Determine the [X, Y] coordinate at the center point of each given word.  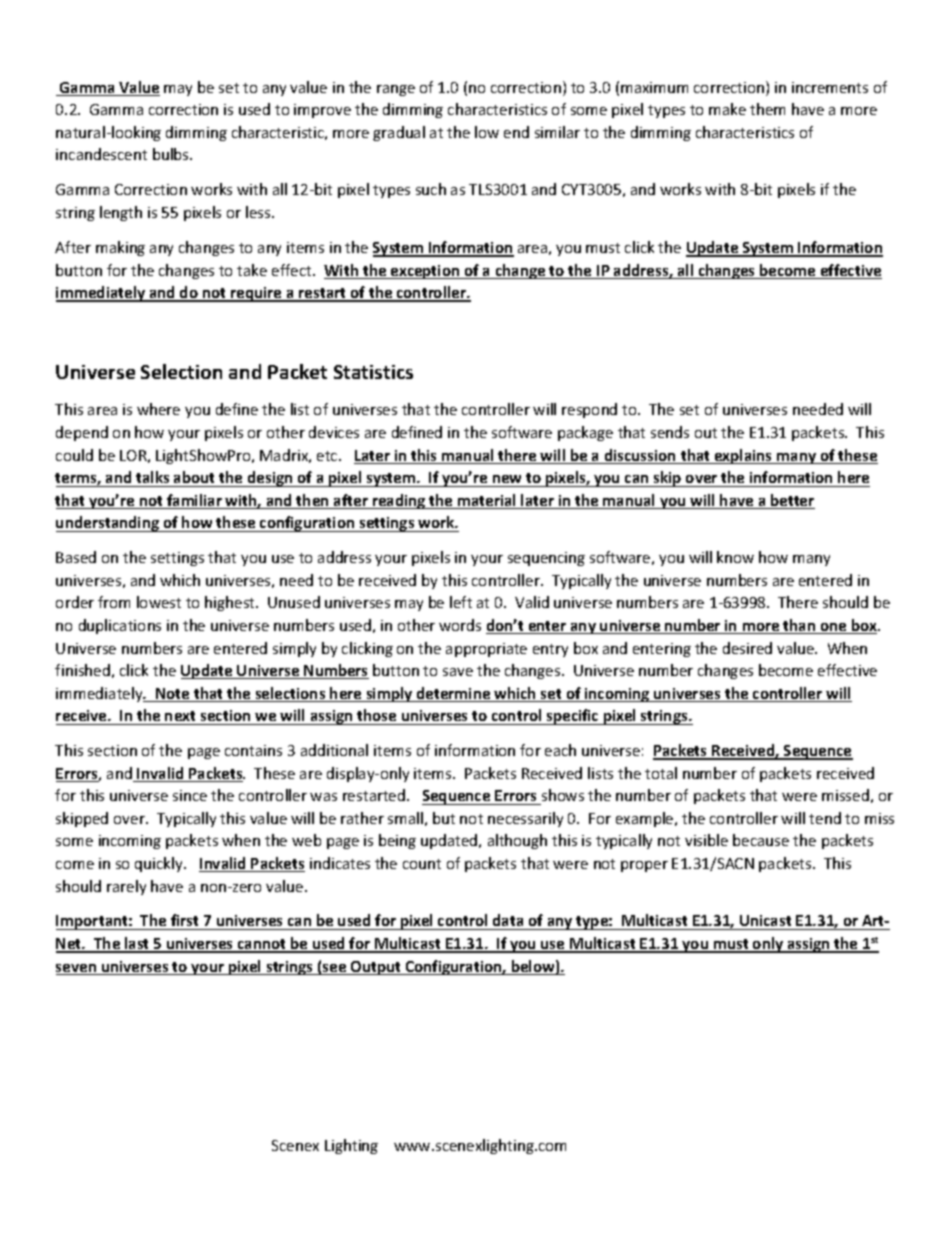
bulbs [172, 154]
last [137, 944]
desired [747, 648]
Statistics [373, 372]
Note [173, 695]
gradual [399, 133]
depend [82, 433]
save [458, 672]
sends [670, 432]
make [727, 109]
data [508, 922]
